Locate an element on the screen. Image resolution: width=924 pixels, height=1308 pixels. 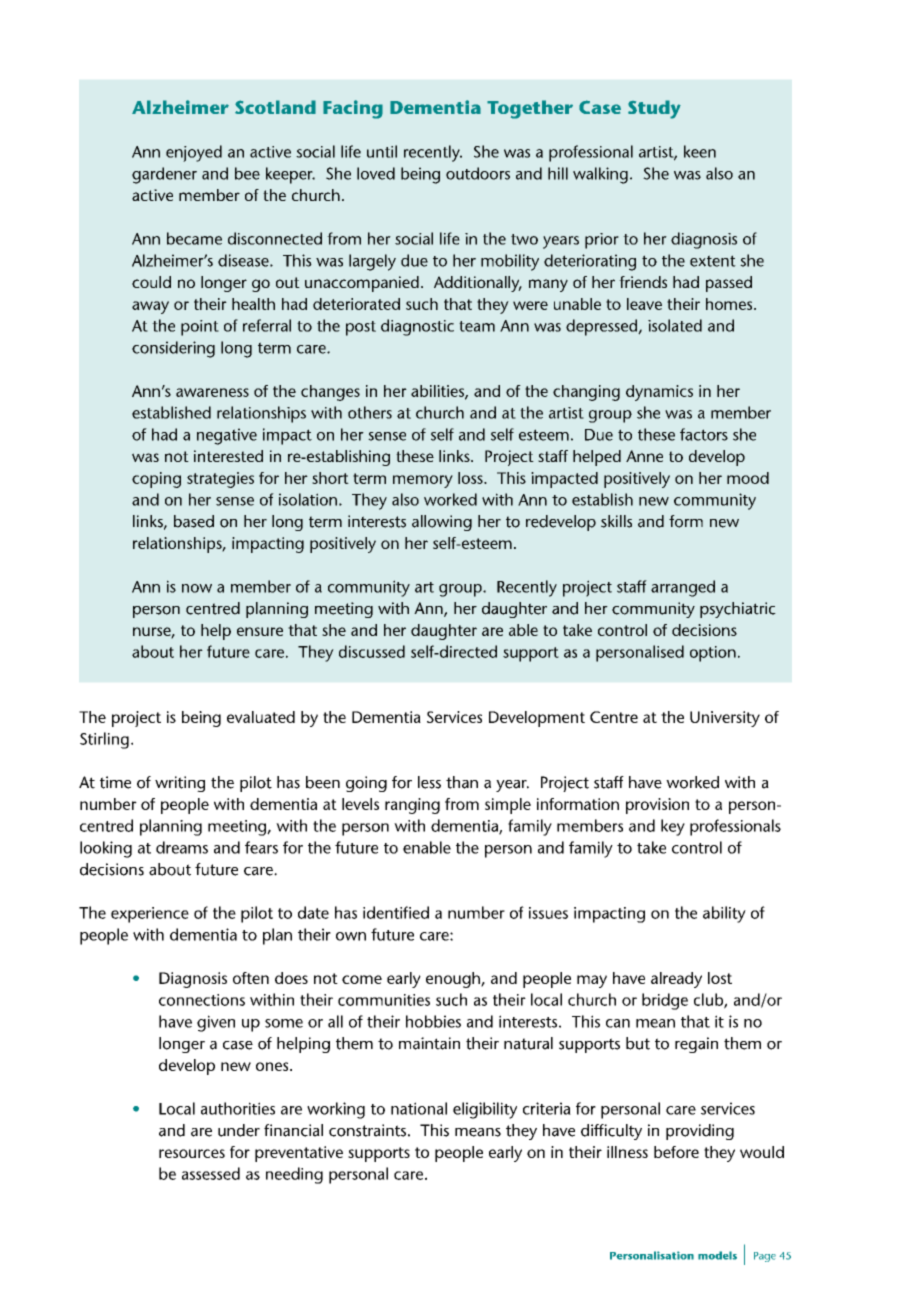
based is located at coordinates (194, 521).
